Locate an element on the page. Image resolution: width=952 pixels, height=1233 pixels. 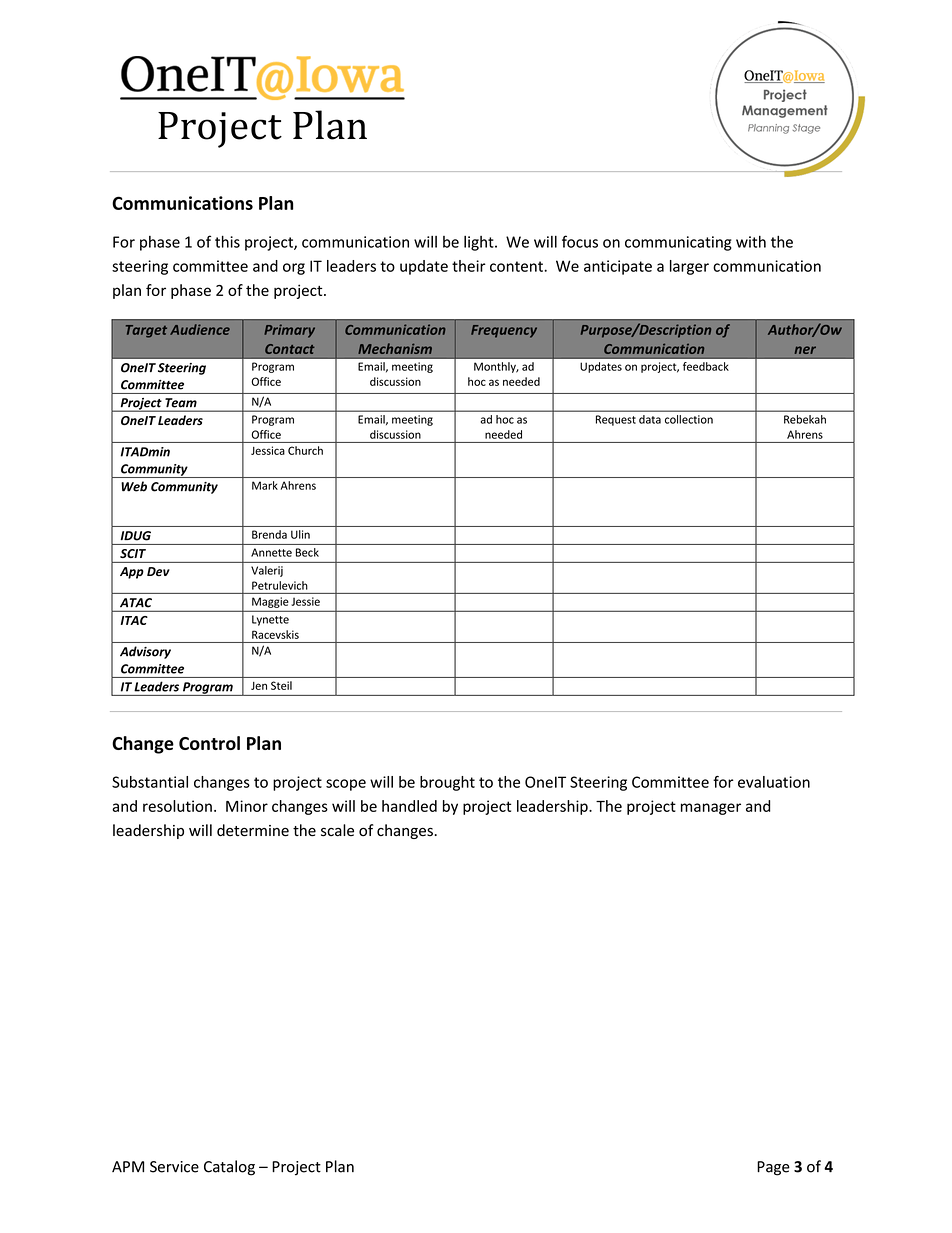
larger is located at coordinates (689, 267).
